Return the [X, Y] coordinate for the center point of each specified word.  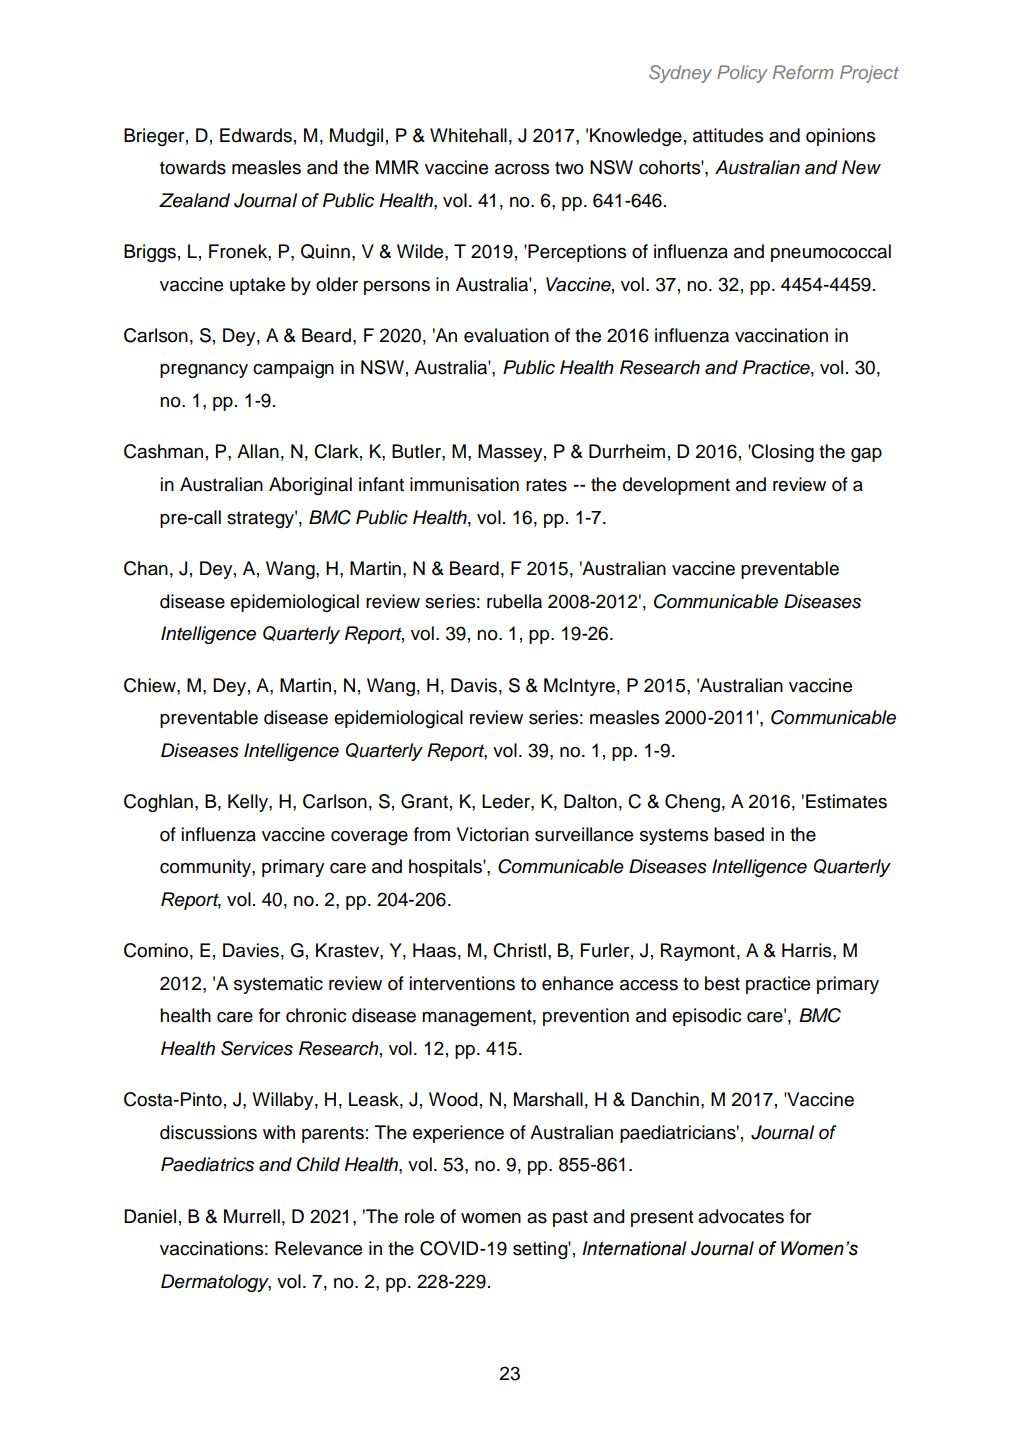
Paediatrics [207, 1164]
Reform [803, 72]
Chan [146, 568]
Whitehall [468, 135]
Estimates [846, 801]
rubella [514, 601]
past [570, 1218]
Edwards [256, 135]
